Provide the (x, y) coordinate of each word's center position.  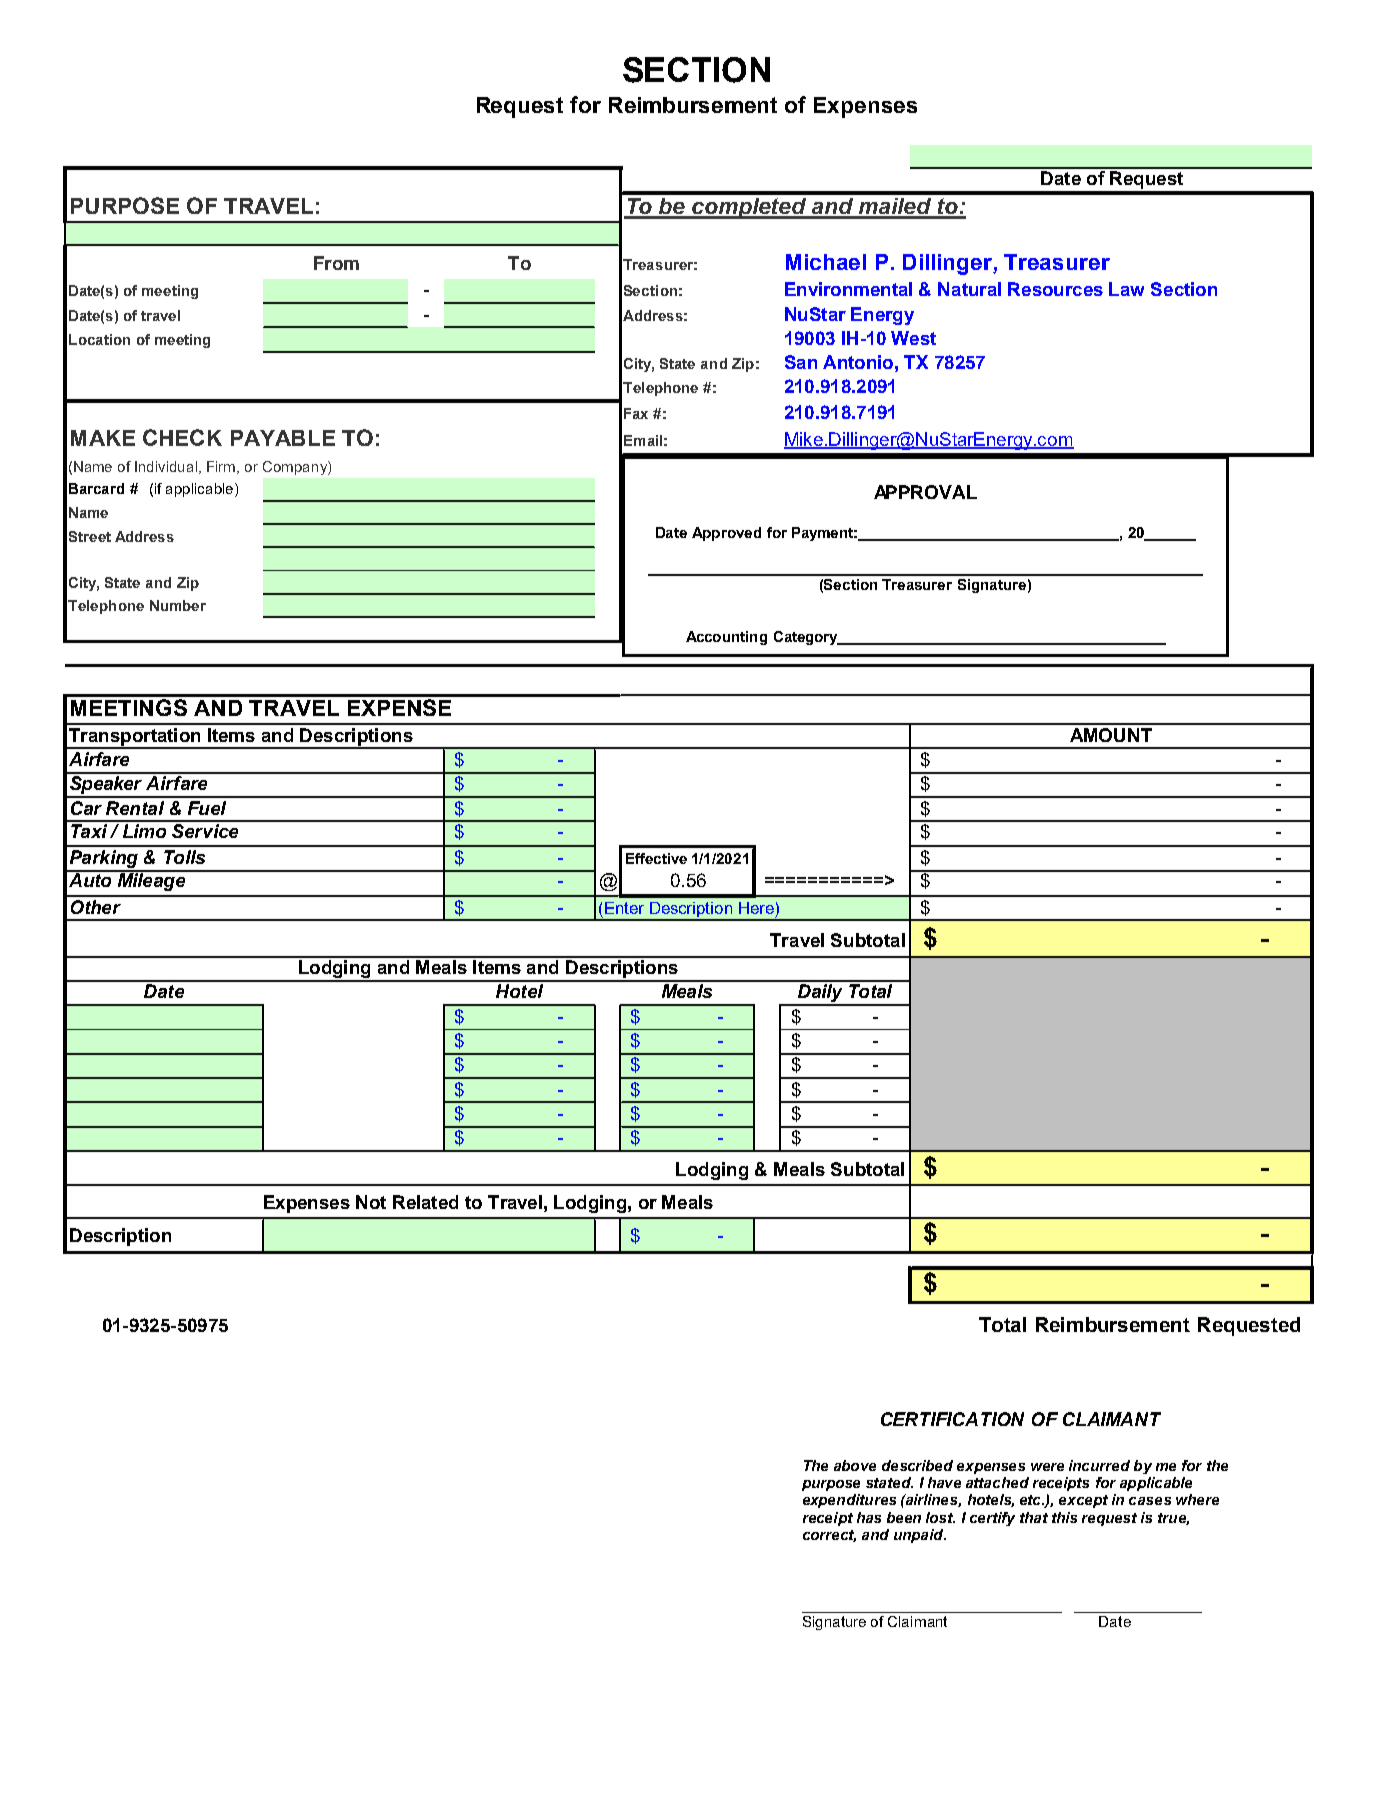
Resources (1055, 289)
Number (178, 605)
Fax (636, 413)
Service (205, 829)
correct (829, 1536)
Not (371, 1202)
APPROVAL (925, 492)
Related (425, 1202)
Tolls (184, 857)
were (1047, 1467)
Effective (656, 858)
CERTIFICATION (952, 1419)
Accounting (726, 638)
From (336, 263)
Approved (726, 534)
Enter (624, 908)
